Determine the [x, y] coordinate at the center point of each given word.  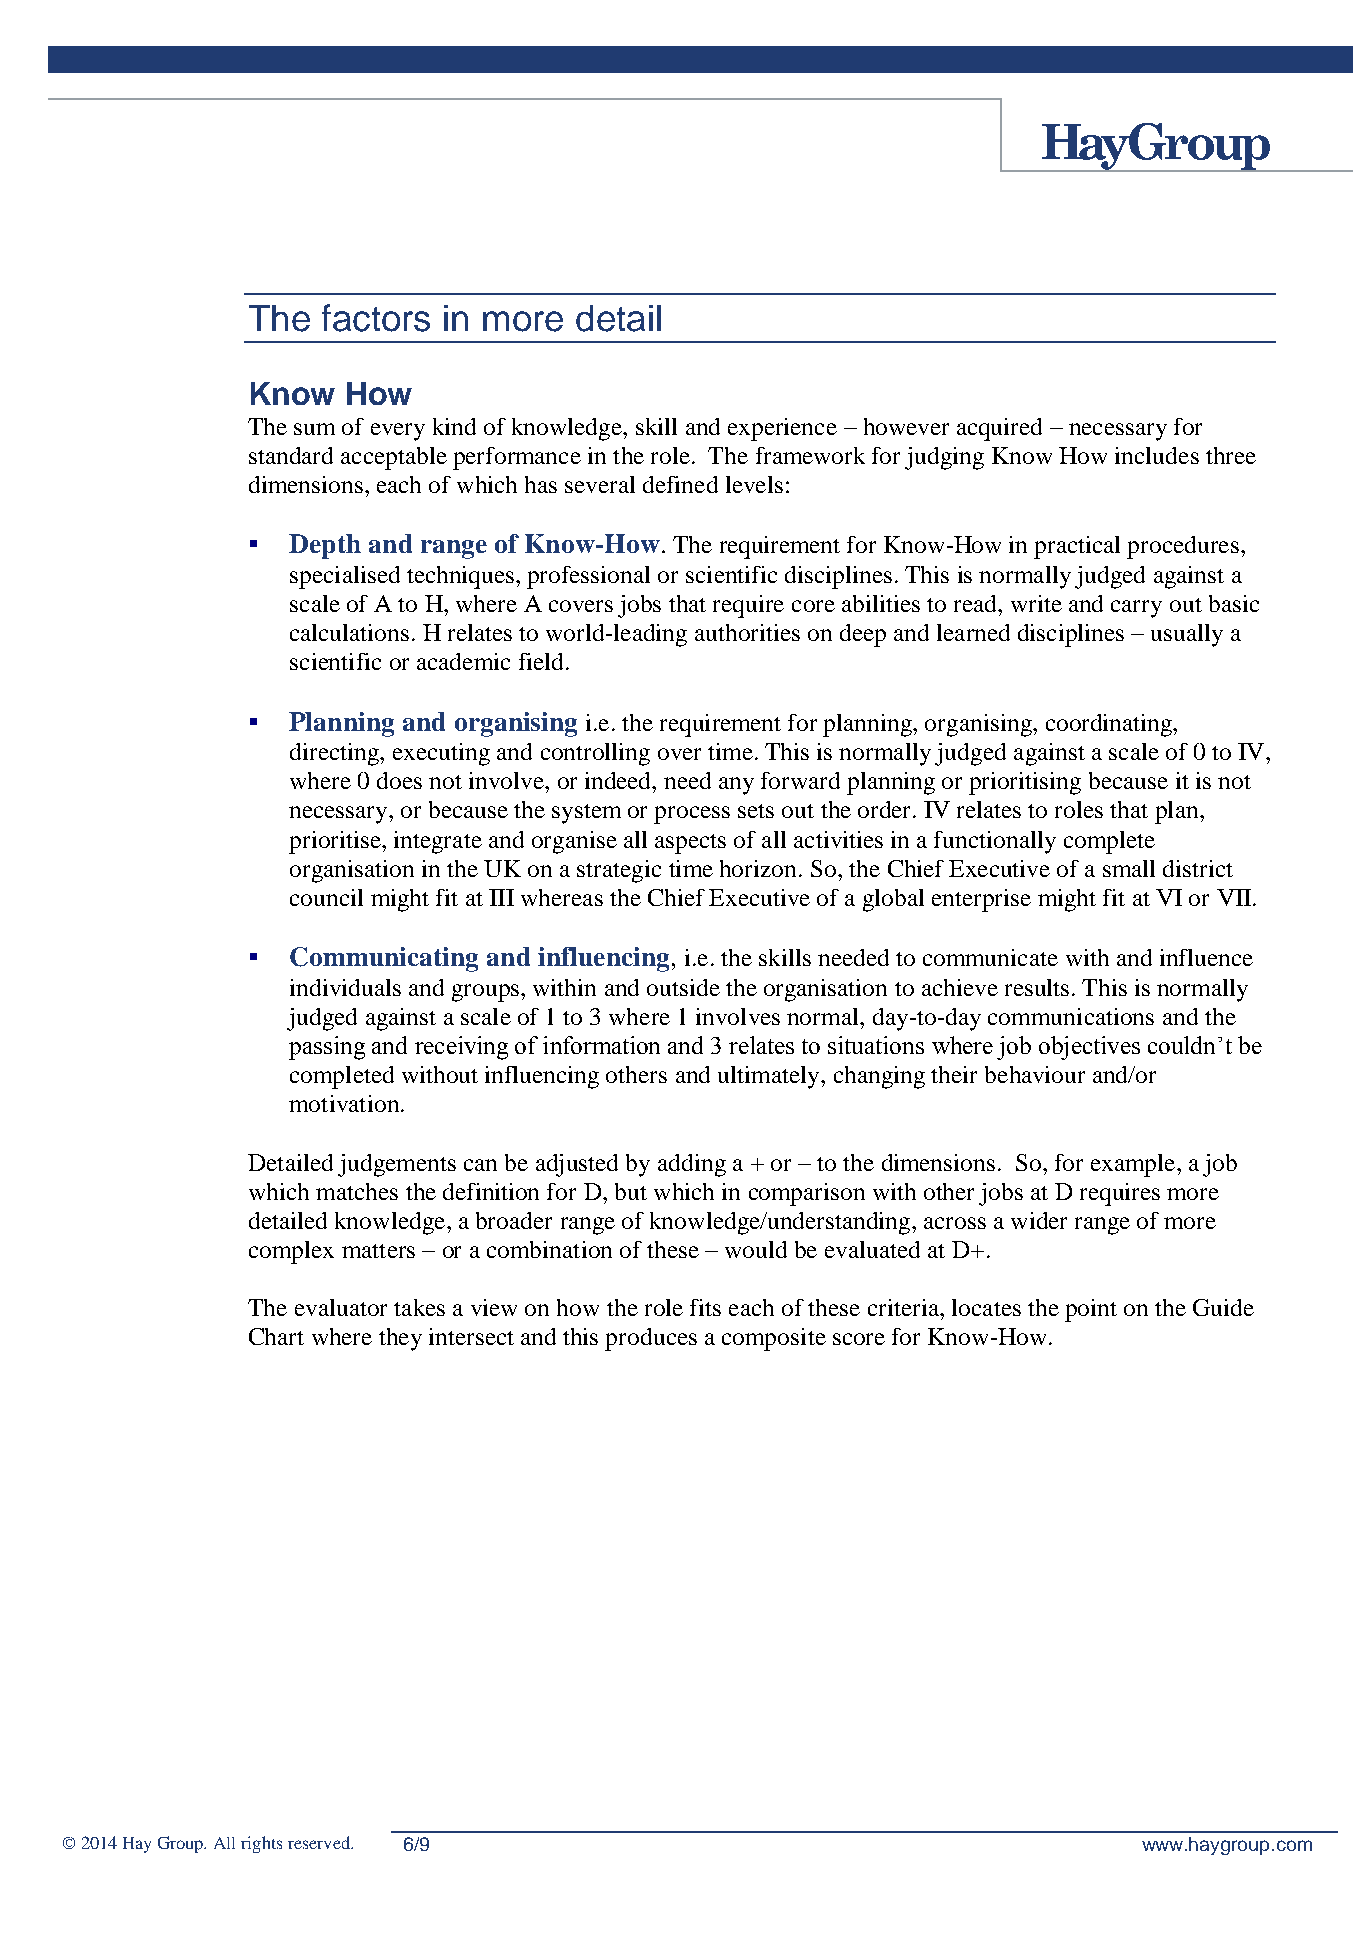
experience [782, 429]
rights [261, 1844]
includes [1157, 455]
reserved [320, 1842]
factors [376, 318]
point [1091, 1310]
